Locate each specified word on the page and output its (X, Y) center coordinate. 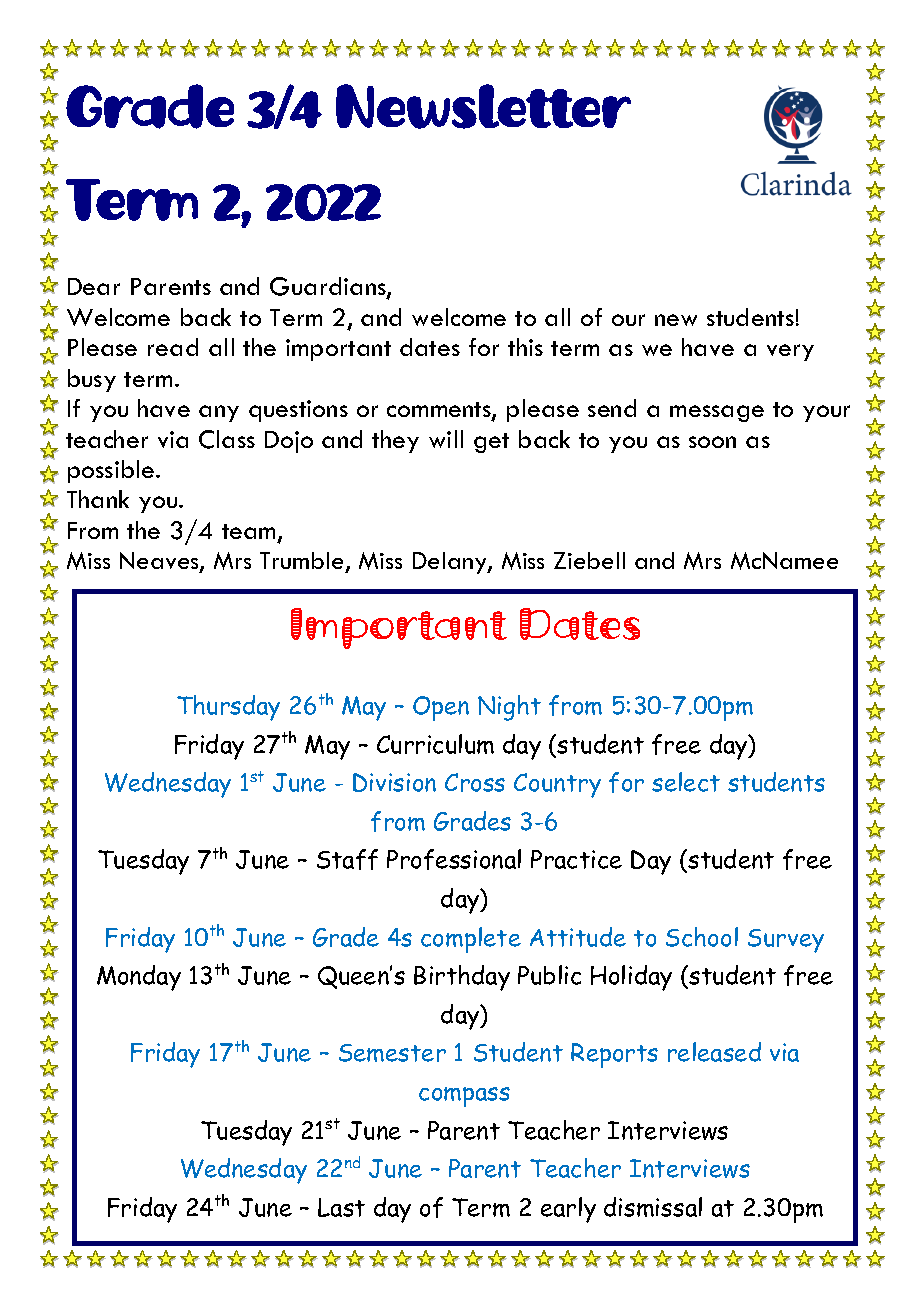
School (702, 937)
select (686, 782)
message (717, 413)
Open (441, 708)
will (446, 439)
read (173, 347)
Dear (94, 286)
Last (341, 1207)
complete (471, 940)
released (714, 1052)
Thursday (228, 708)
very (790, 352)
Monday (139, 978)
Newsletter (483, 106)
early (568, 1210)
